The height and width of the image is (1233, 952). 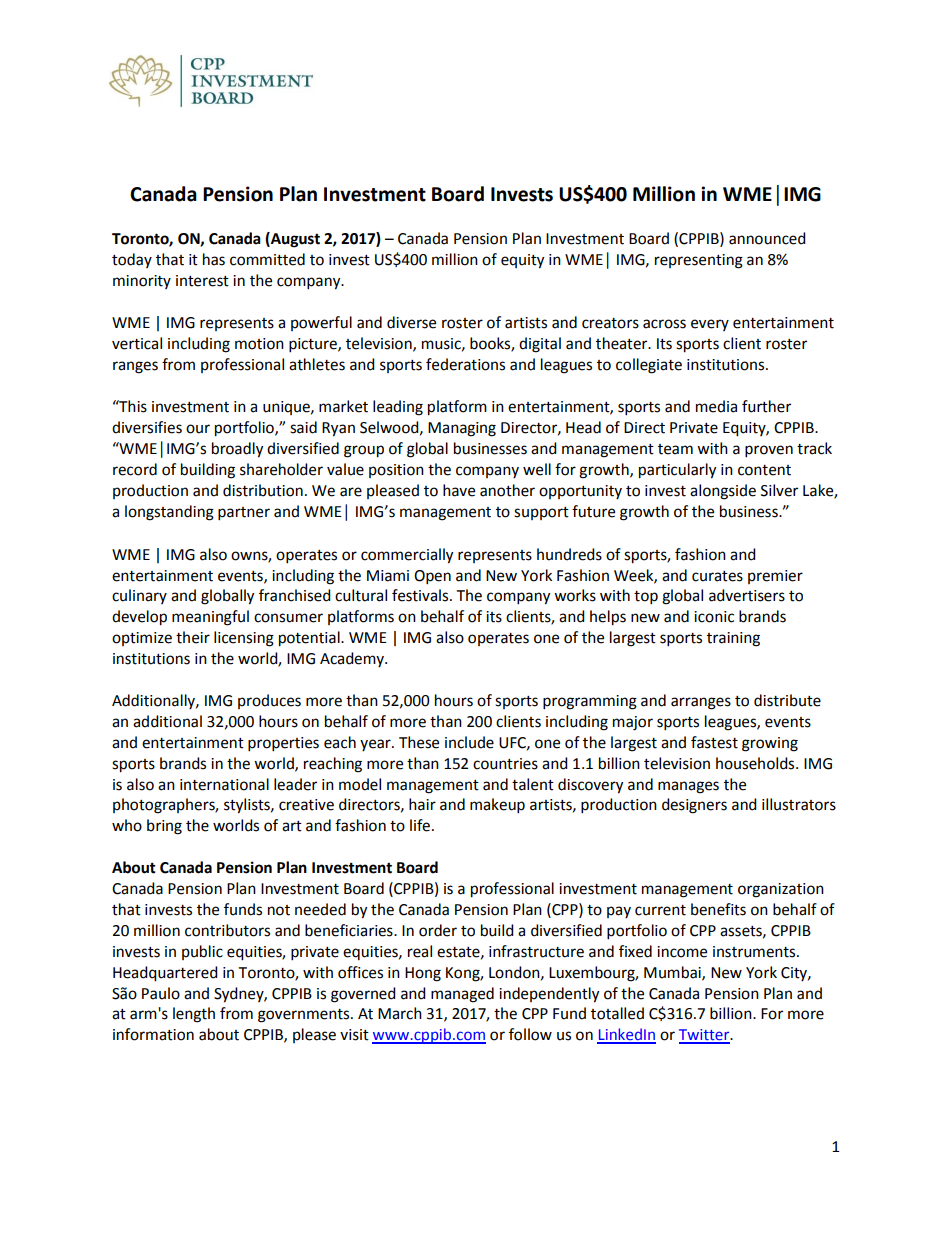 I want to click on festivals, so click(x=421, y=595).
